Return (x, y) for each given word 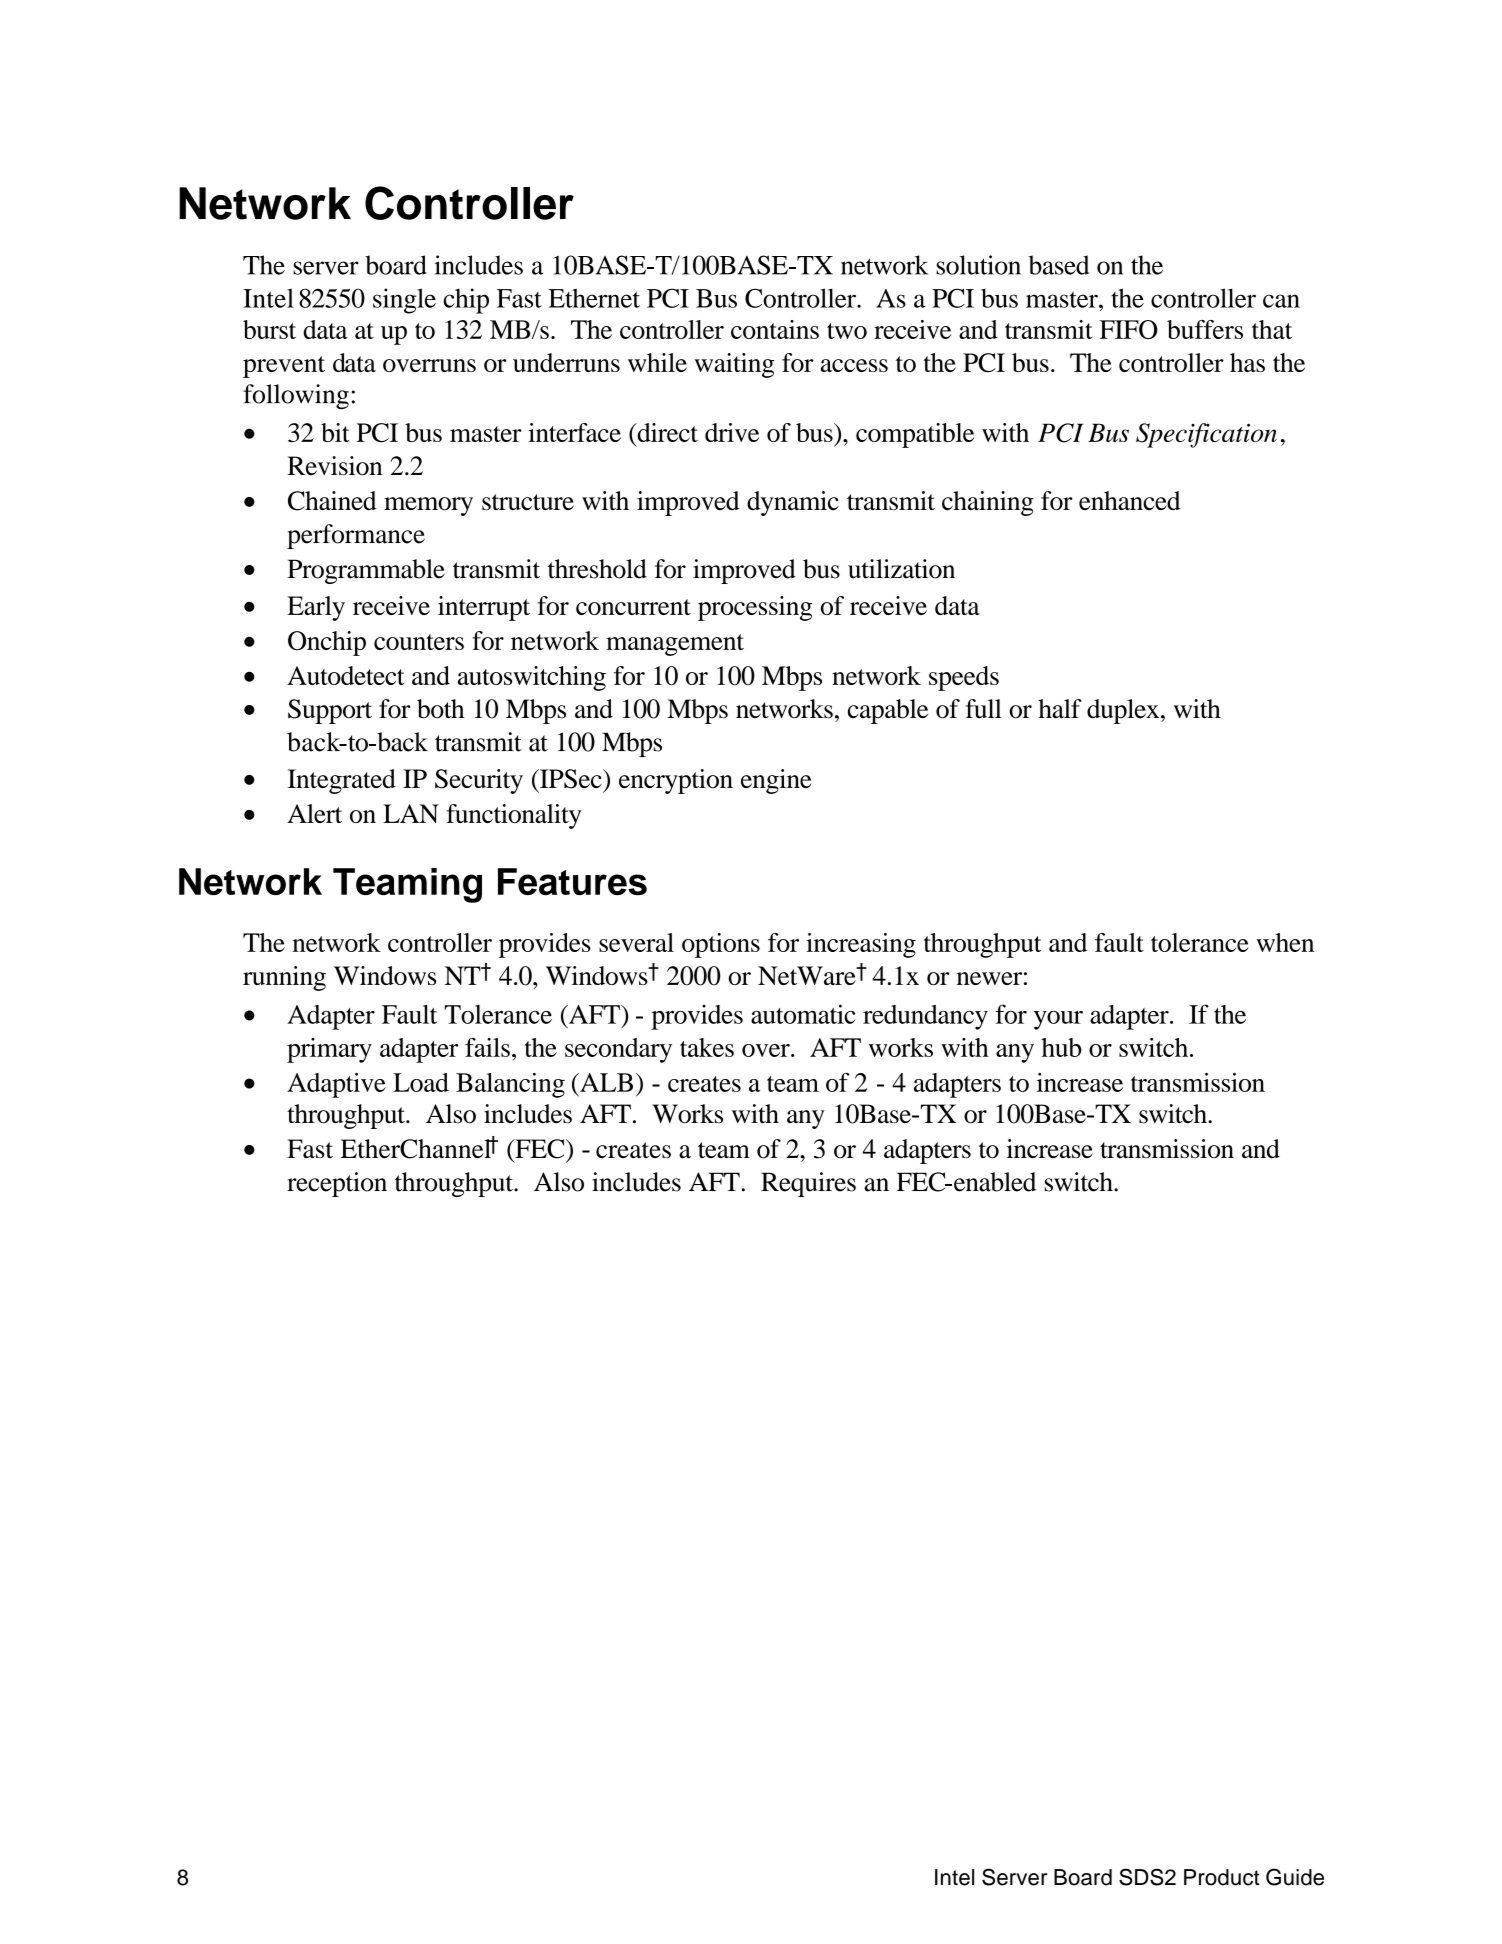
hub (1061, 1047)
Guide (1295, 1877)
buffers (1205, 329)
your (1058, 1020)
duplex (1124, 711)
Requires (808, 1184)
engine (776, 781)
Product (1222, 1877)
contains (775, 329)
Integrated (342, 781)
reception (337, 1184)
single (404, 301)
